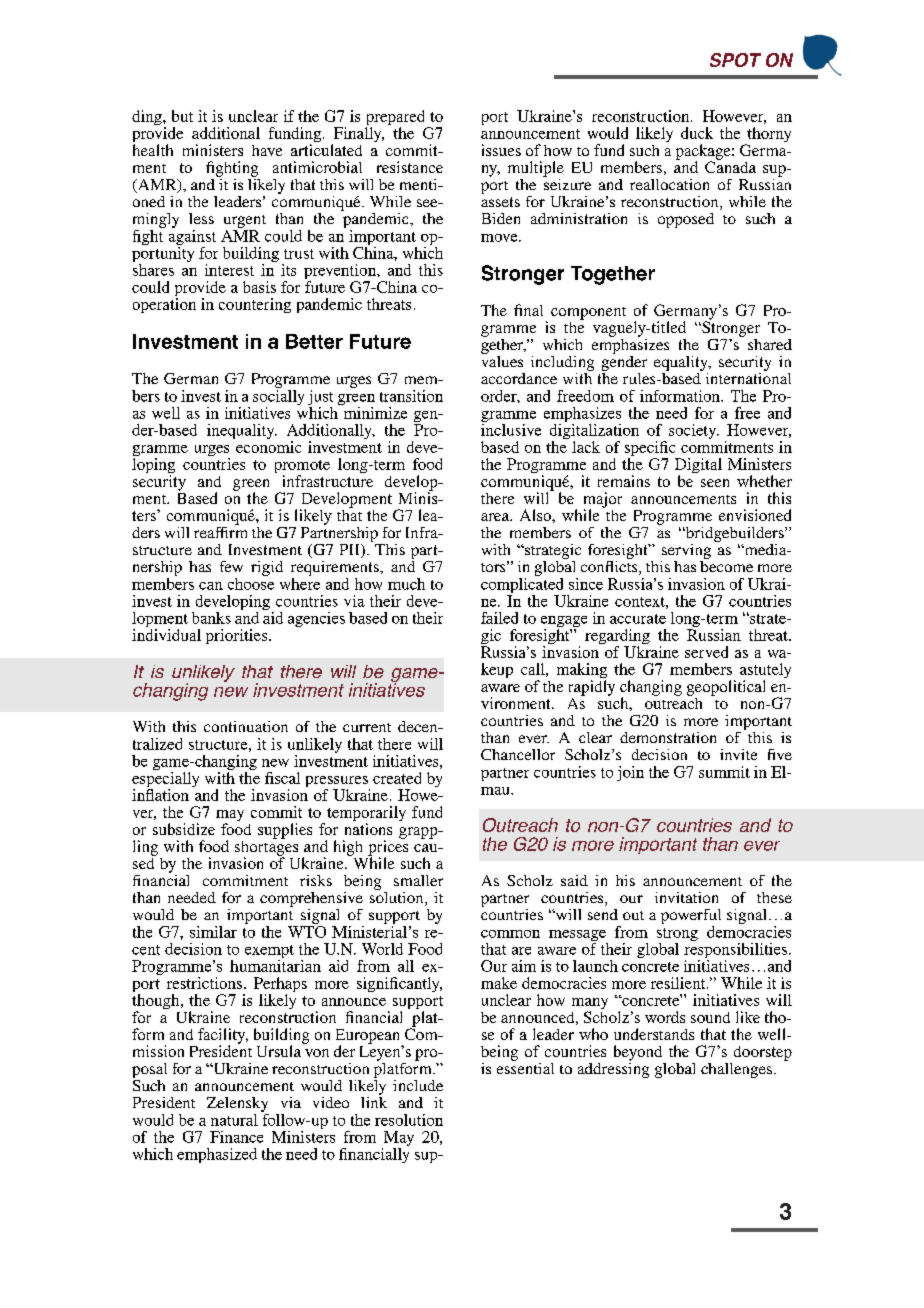  I want to click on issues, so click(501, 150).
